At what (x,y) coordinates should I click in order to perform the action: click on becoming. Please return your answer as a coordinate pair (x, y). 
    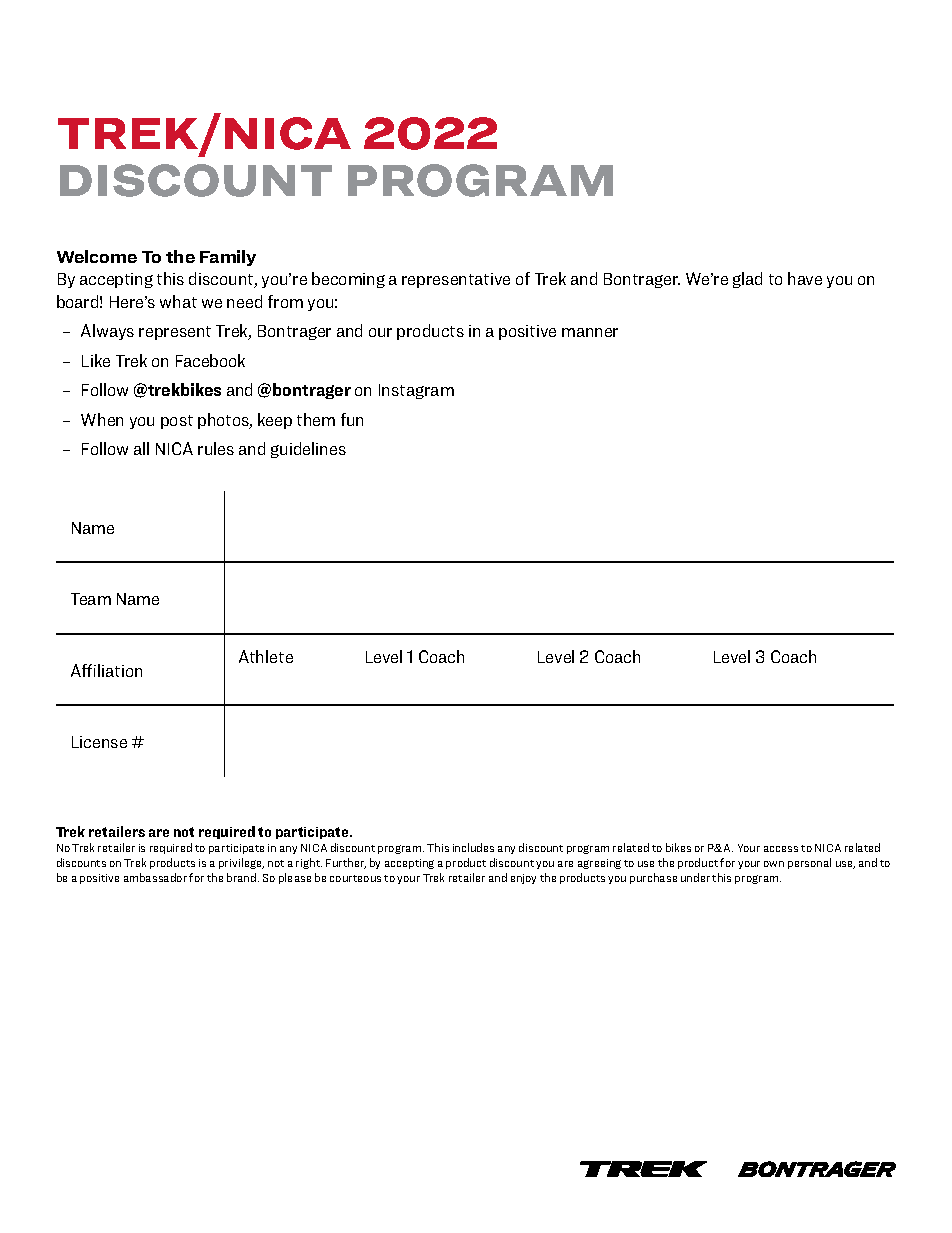
    Looking at the image, I should click on (348, 280).
